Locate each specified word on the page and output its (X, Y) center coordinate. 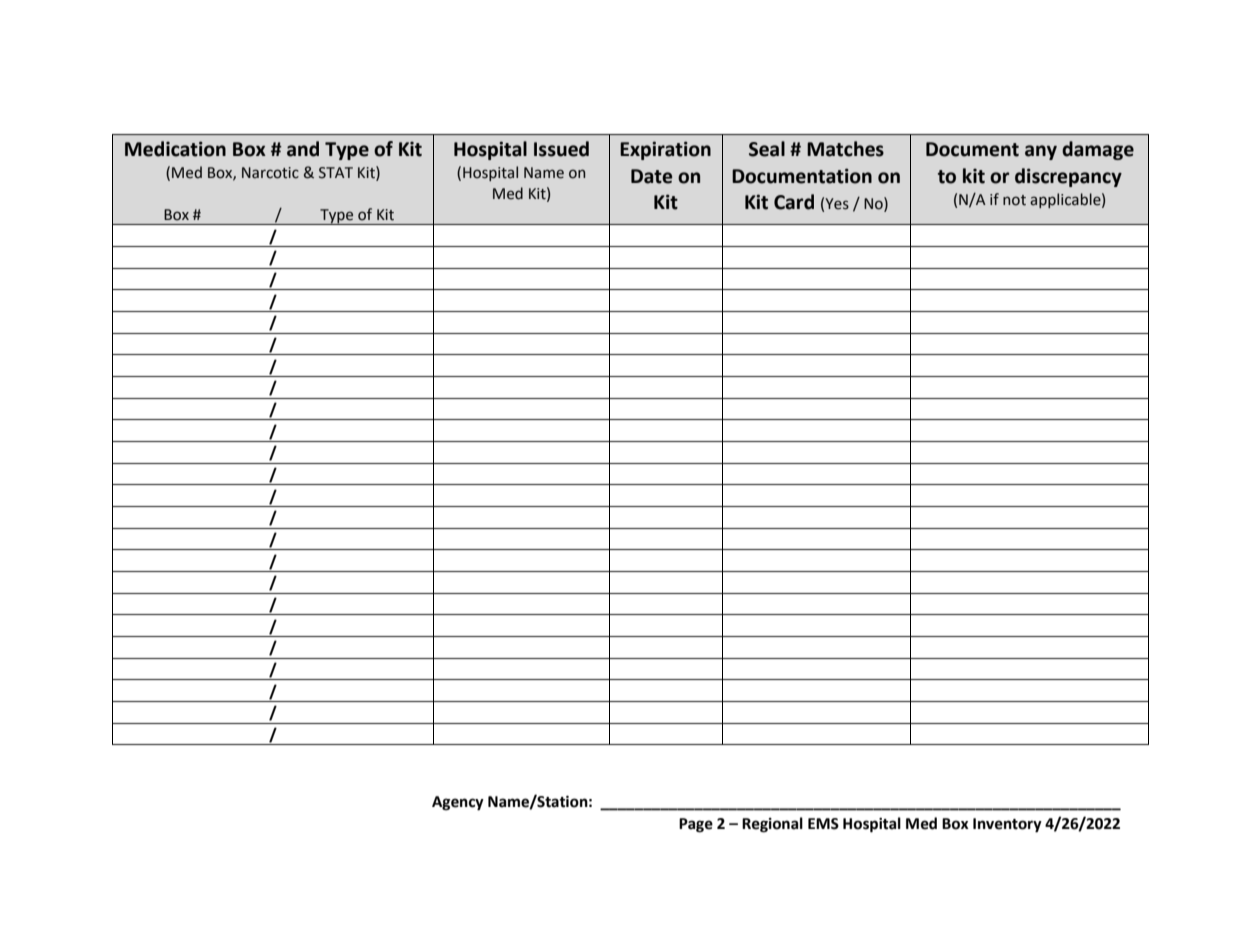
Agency (458, 803)
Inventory (1007, 825)
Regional (772, 825)
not (1014, 200)
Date (651, 176)
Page (696, 825)
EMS (823, 824)
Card (794, 202)
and (303, 149)
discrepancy (1068, 177)
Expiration (665, 150)
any (1041, 152)
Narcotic (270, 173)
